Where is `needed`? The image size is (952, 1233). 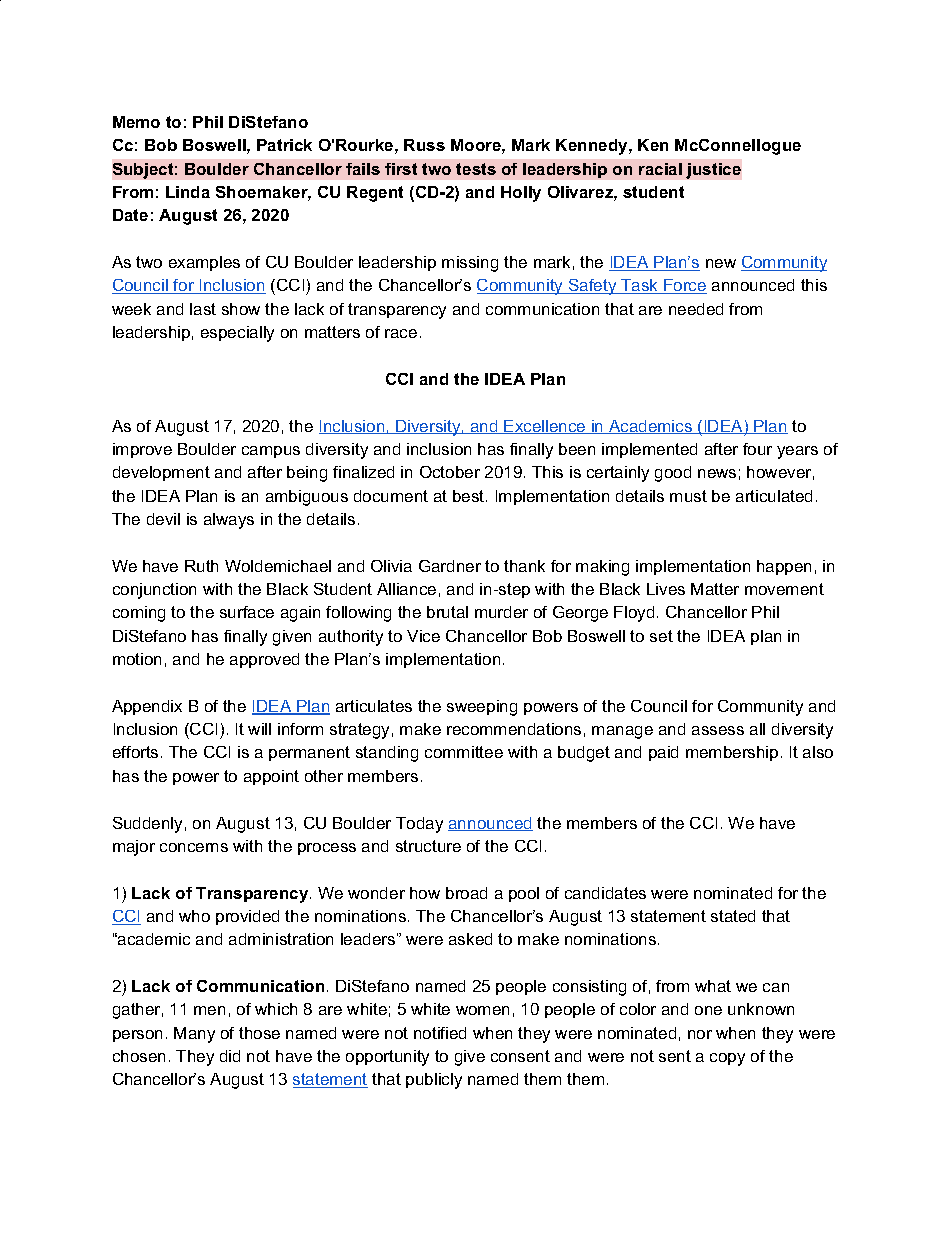
needed is located at coordinates (696, 309).
